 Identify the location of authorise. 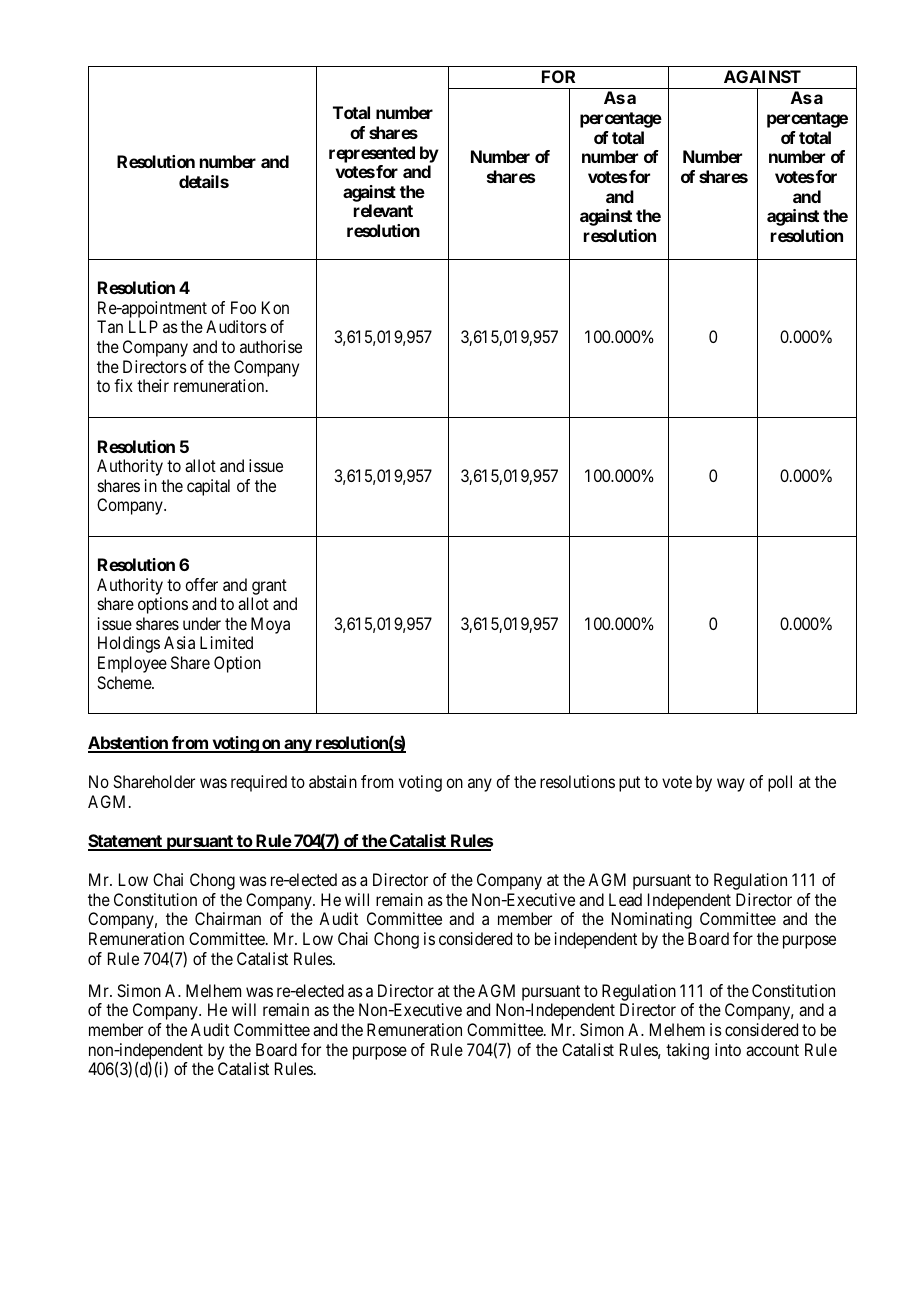
(271, 346).
